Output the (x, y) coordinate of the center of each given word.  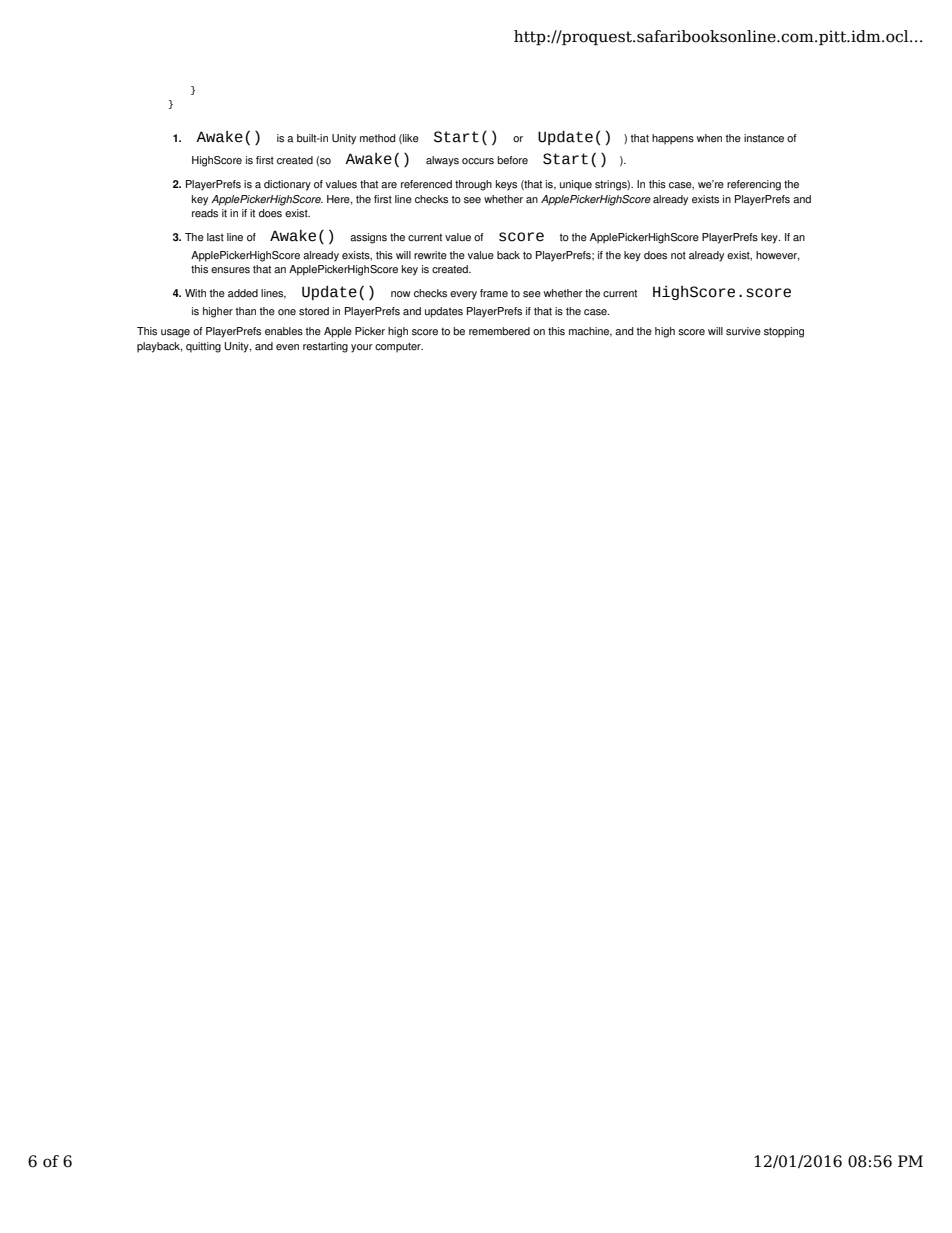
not (678, 256)
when (709, 138)
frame (494, 293)
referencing (754, 185)
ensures (230, 270)
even (287, 347)
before (512, 160)
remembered (499, 331)
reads (205, 213)
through (473, 185)
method (377, 138)
